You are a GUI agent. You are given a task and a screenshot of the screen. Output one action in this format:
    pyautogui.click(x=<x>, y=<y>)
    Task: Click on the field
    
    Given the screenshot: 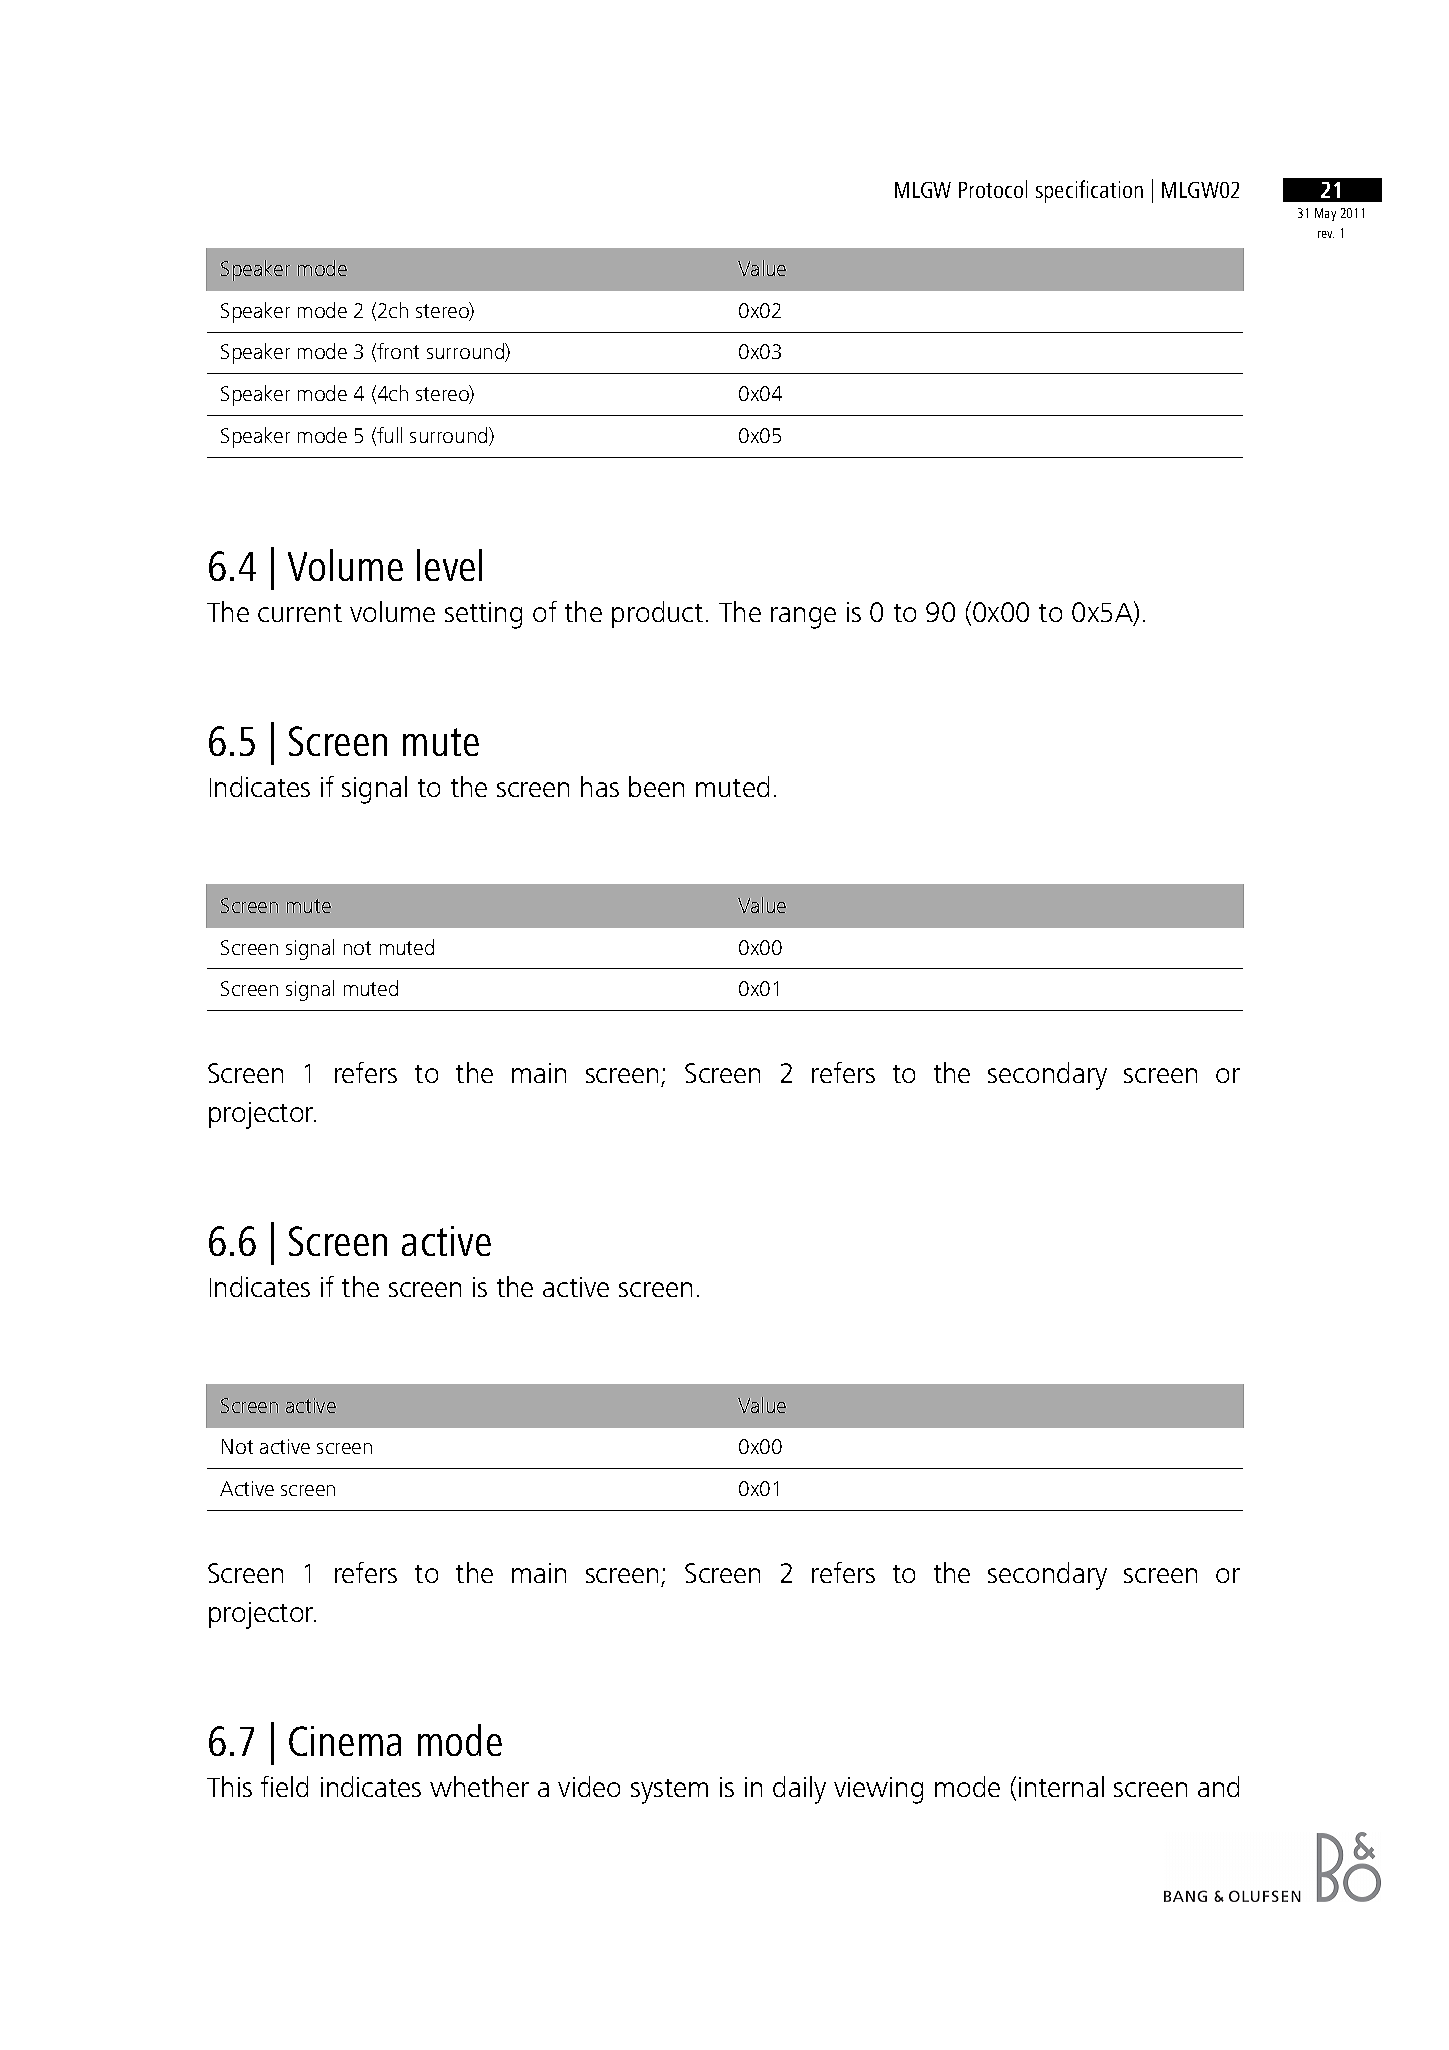 What is the action you would take?
    pyautogui.click(x=284, y=1786)
